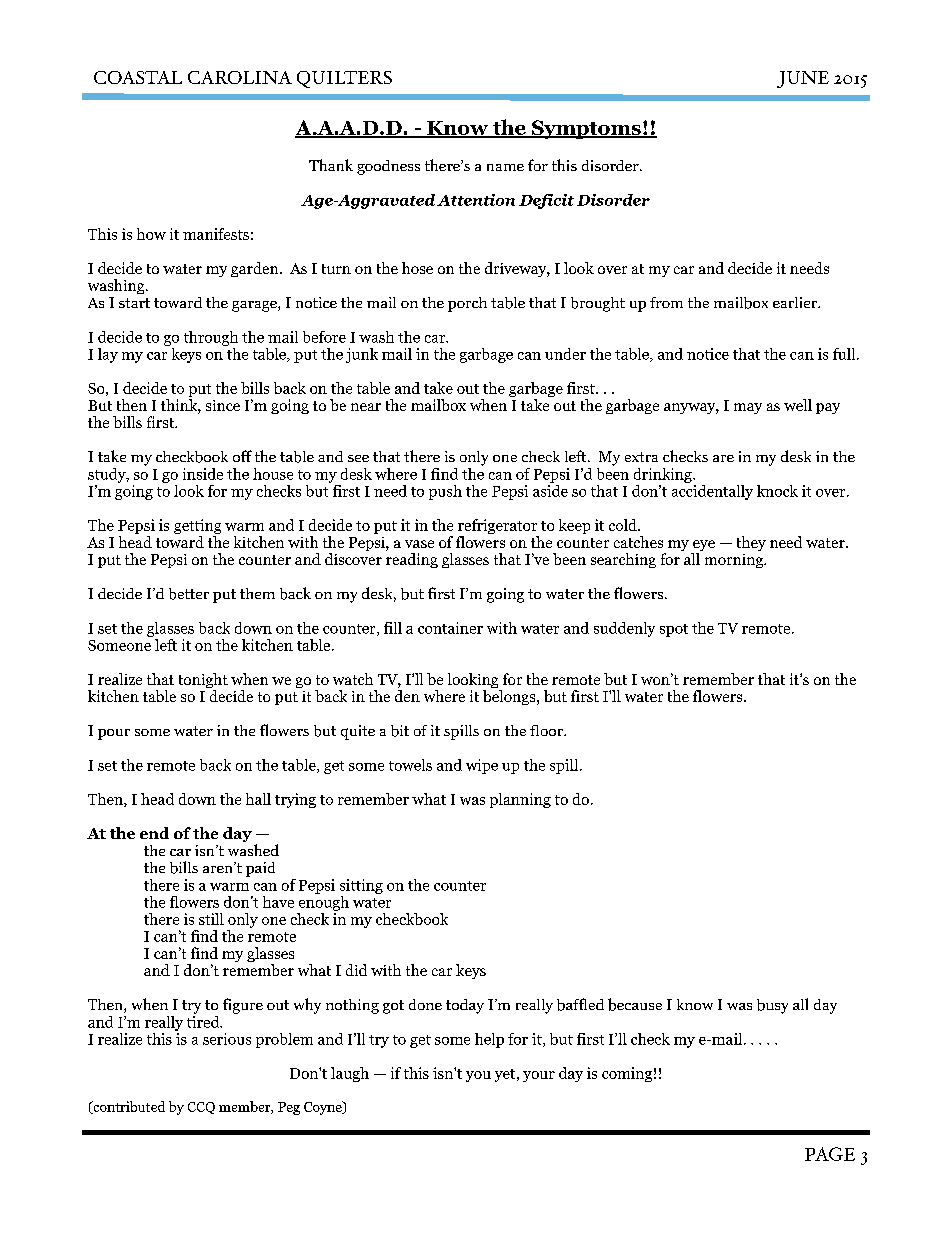  Describe the element at coordinates (211, 338) in the screenshot. I see `through` at that location.
